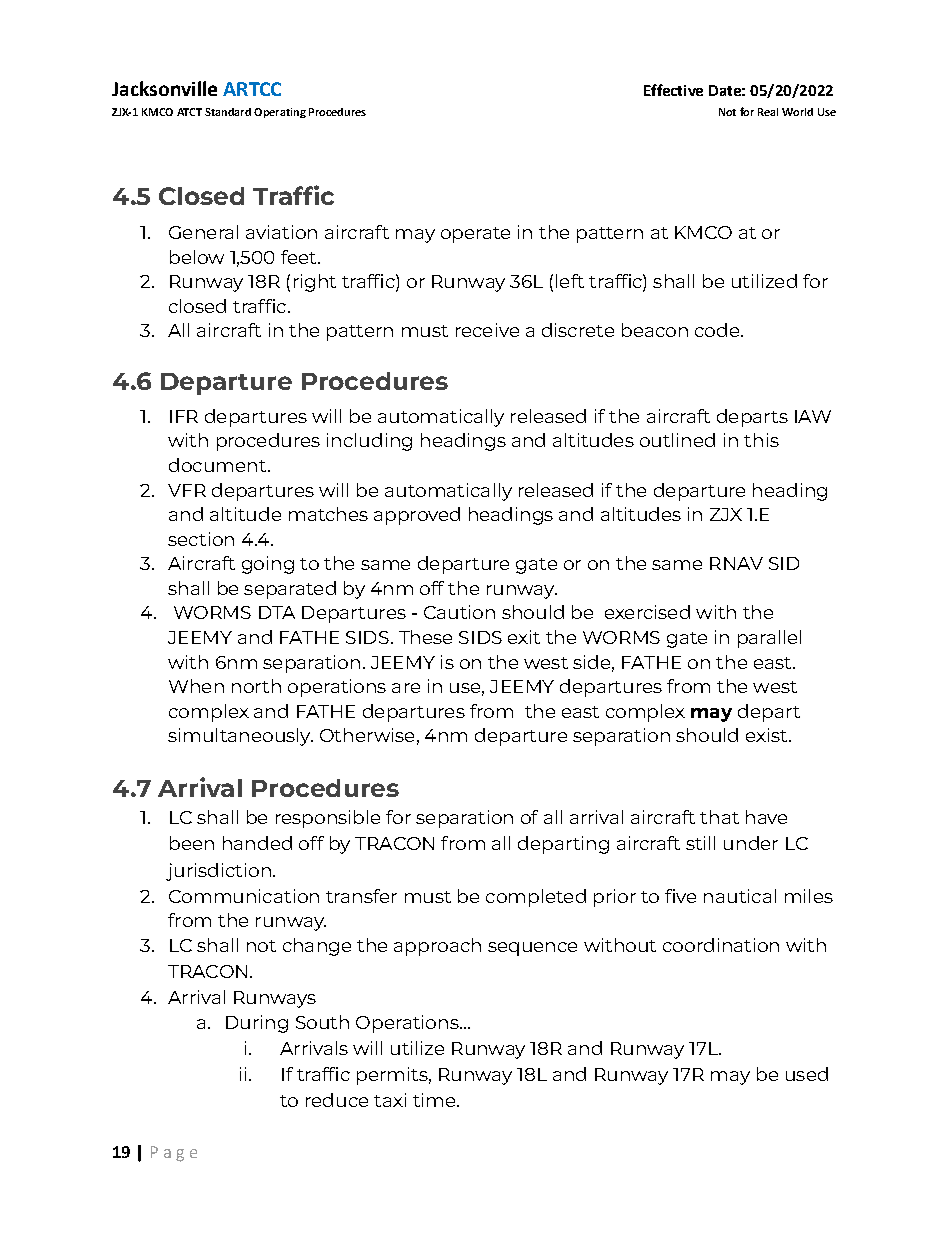 Image resolution: width=952 pixels, height=1233 pixels. What do you see at coordinates (768, 112) in the page?
I see `Real` at bounding box center [768, 112].
